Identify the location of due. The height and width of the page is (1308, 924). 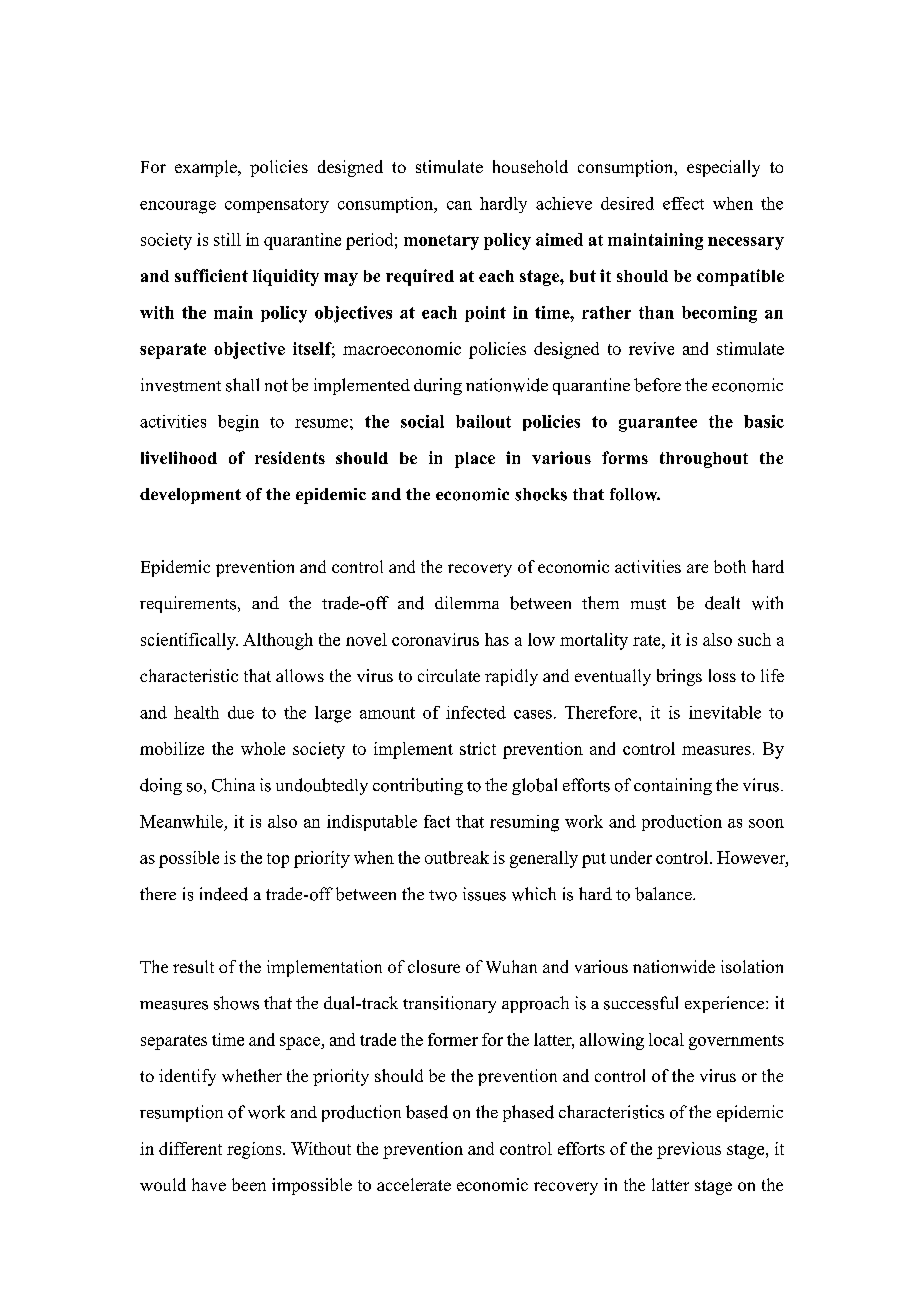
(241, 712).
